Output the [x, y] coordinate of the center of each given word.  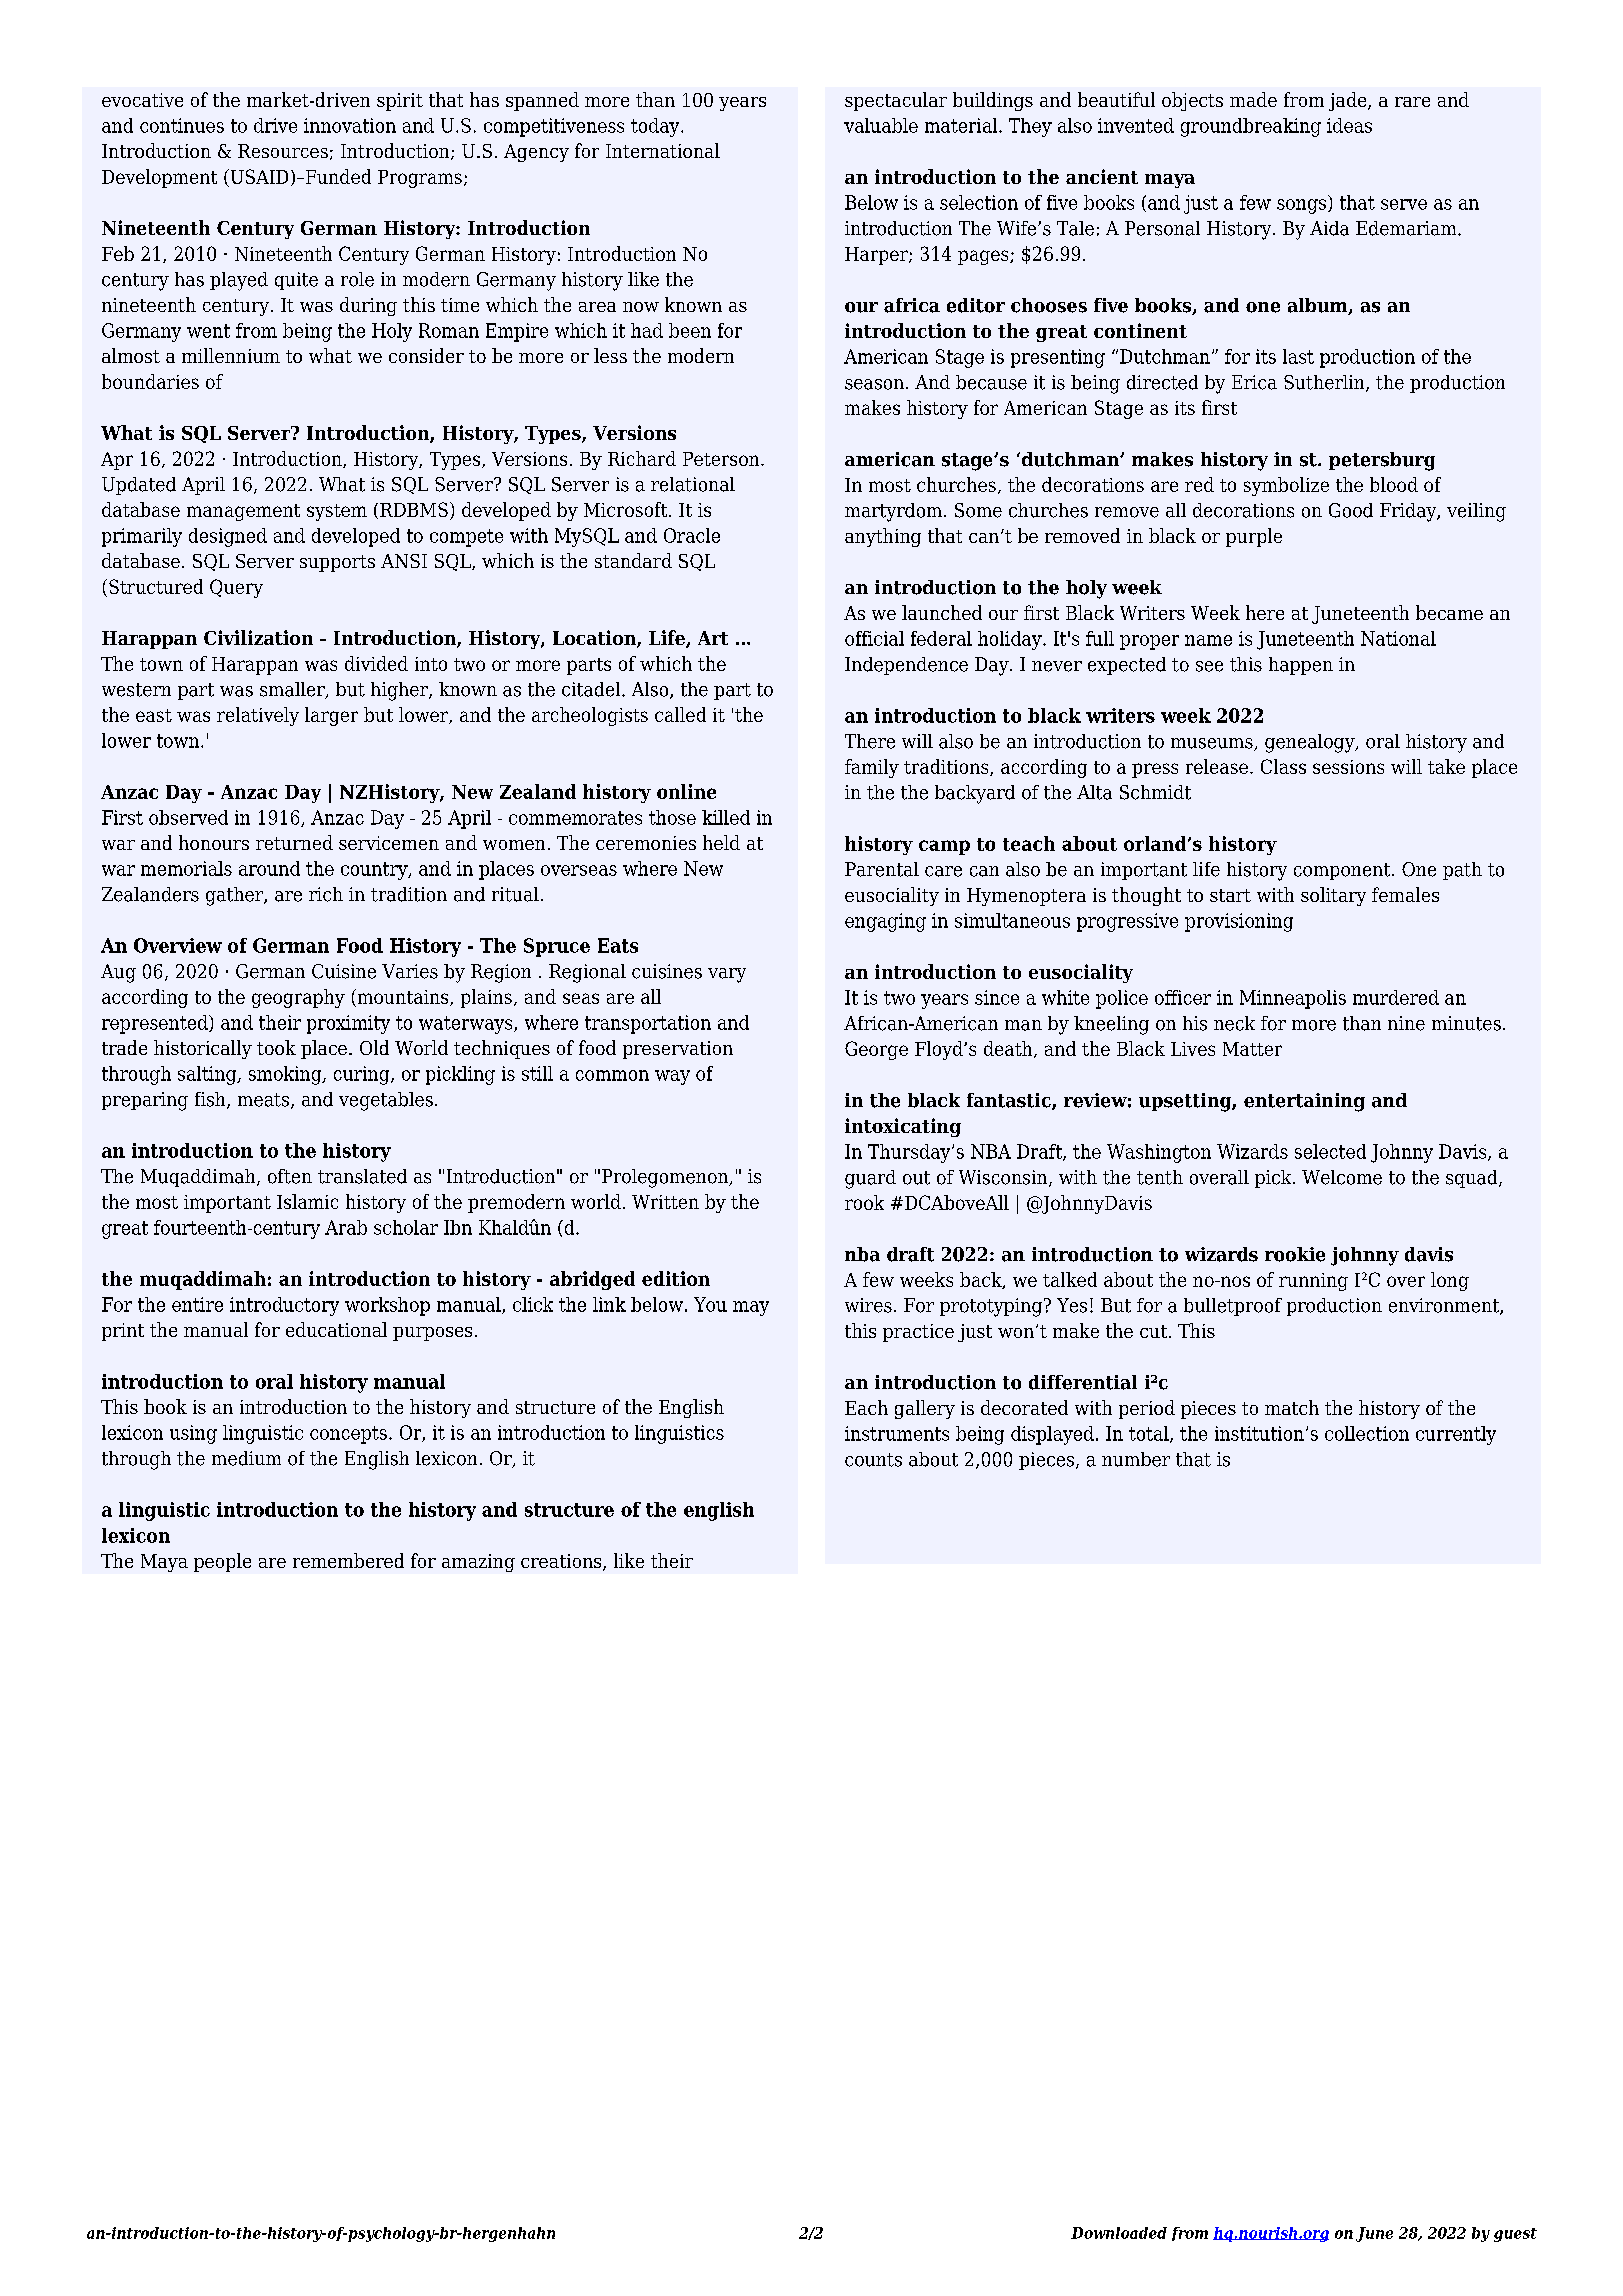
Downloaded [1119, 2233]
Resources [283, 151]
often [290, 1176]
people [222, 1562]
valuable [881, 125]
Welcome [1342, 1177]
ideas [1349, 125]
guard [870, 1179]
